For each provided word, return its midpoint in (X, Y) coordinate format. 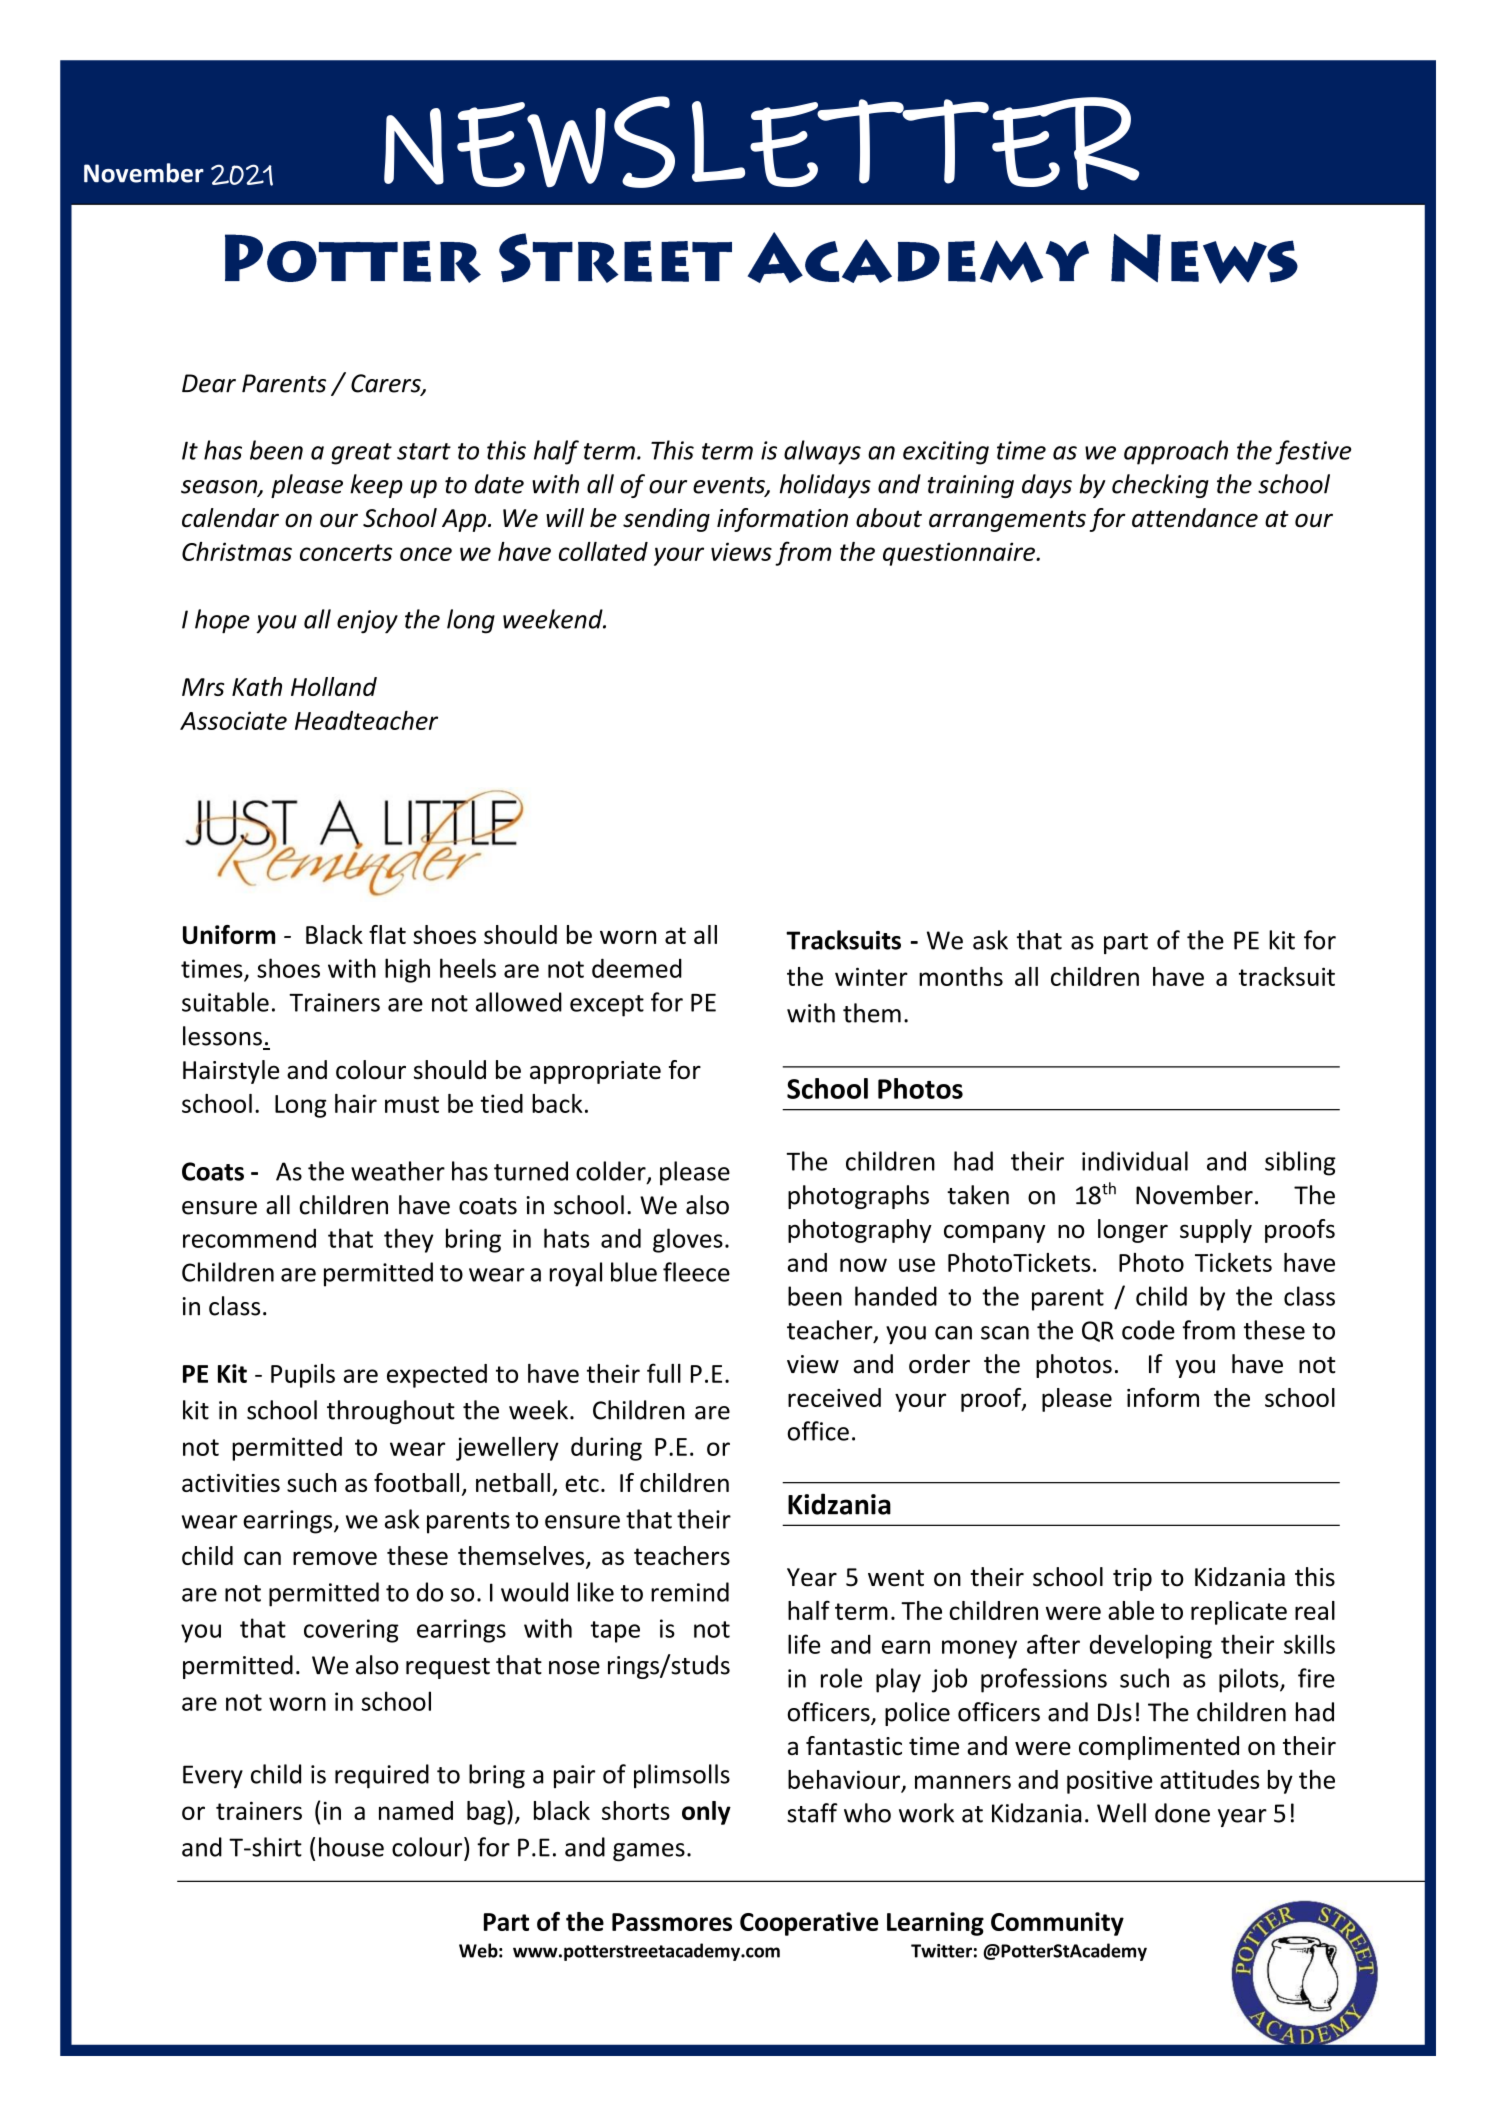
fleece (696, 1272)
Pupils (303, 1376)
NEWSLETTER (762, 143)
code (1148, 1330)
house (351, 1847)
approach (1176, 452)
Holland (334, 686)
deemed (637, 968)
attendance (1195, 518)
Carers (387, 384)
